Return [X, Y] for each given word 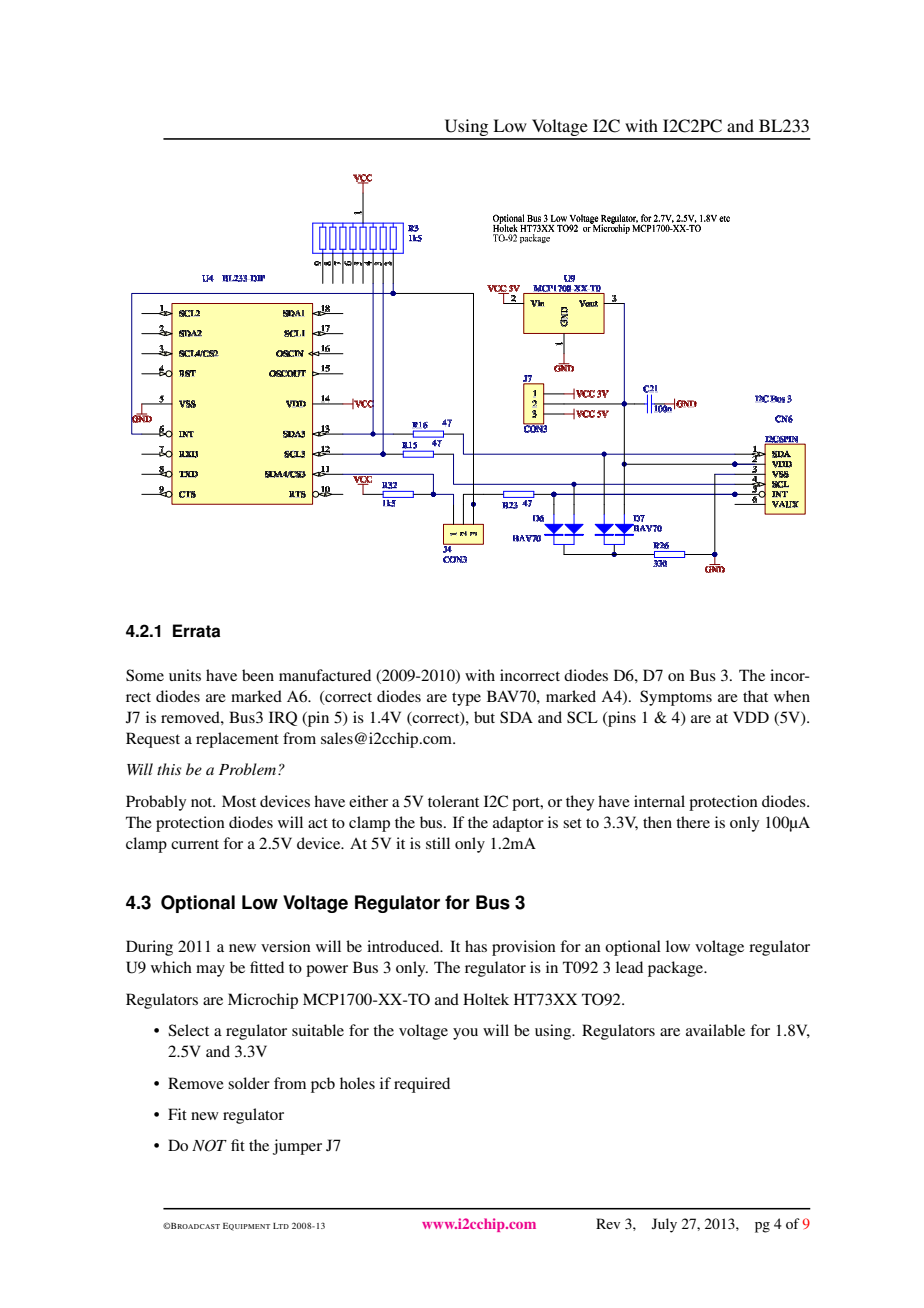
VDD [751, 717]
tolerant [453, 801]
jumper [297, 1147]
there [693, 822]
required [422, 1085]
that [755, 696]
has [476, 946]
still [438, 843]
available [715, 1030]
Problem [249, 769]
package [677, 969]
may [210, 971]
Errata [196, 631]
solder [249, 1083]
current [195, 844]
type [466, 699]
